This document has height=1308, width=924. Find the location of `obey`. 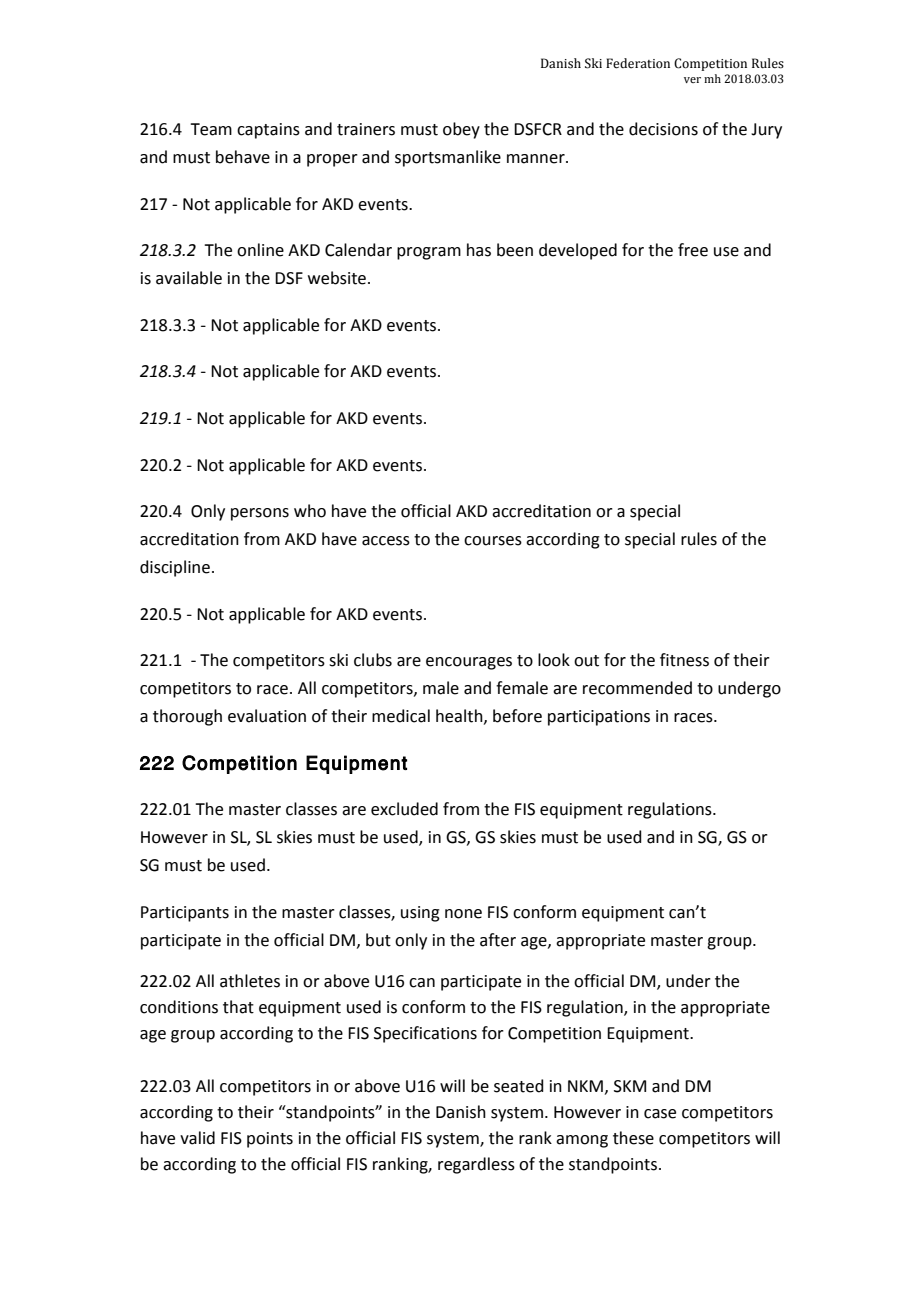

obey is located at coordinates (461, 130).
